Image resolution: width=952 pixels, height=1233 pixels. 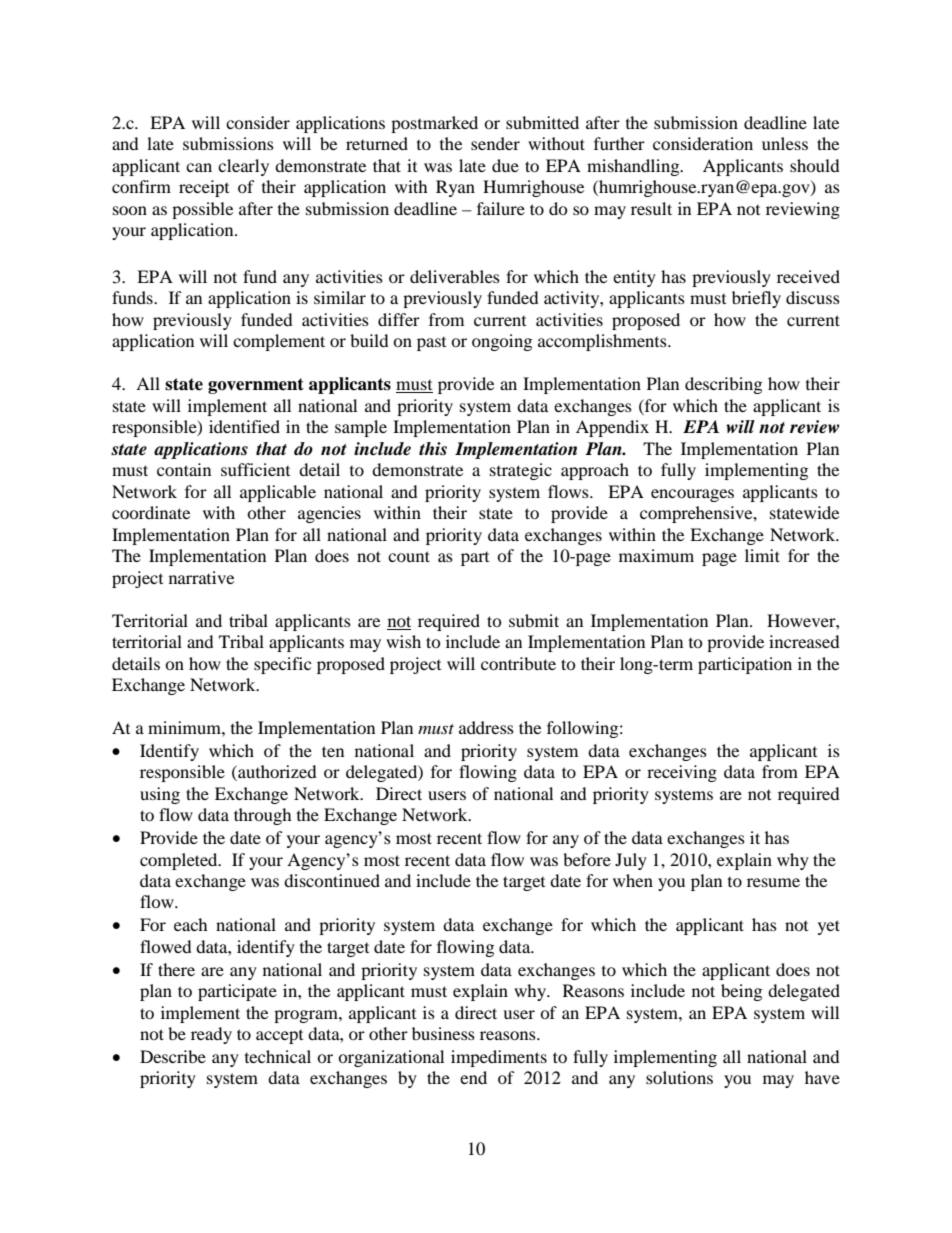 What do you see at coordinates (505, 165) in the document?
I see `due` at bounding box center [505, 165].
